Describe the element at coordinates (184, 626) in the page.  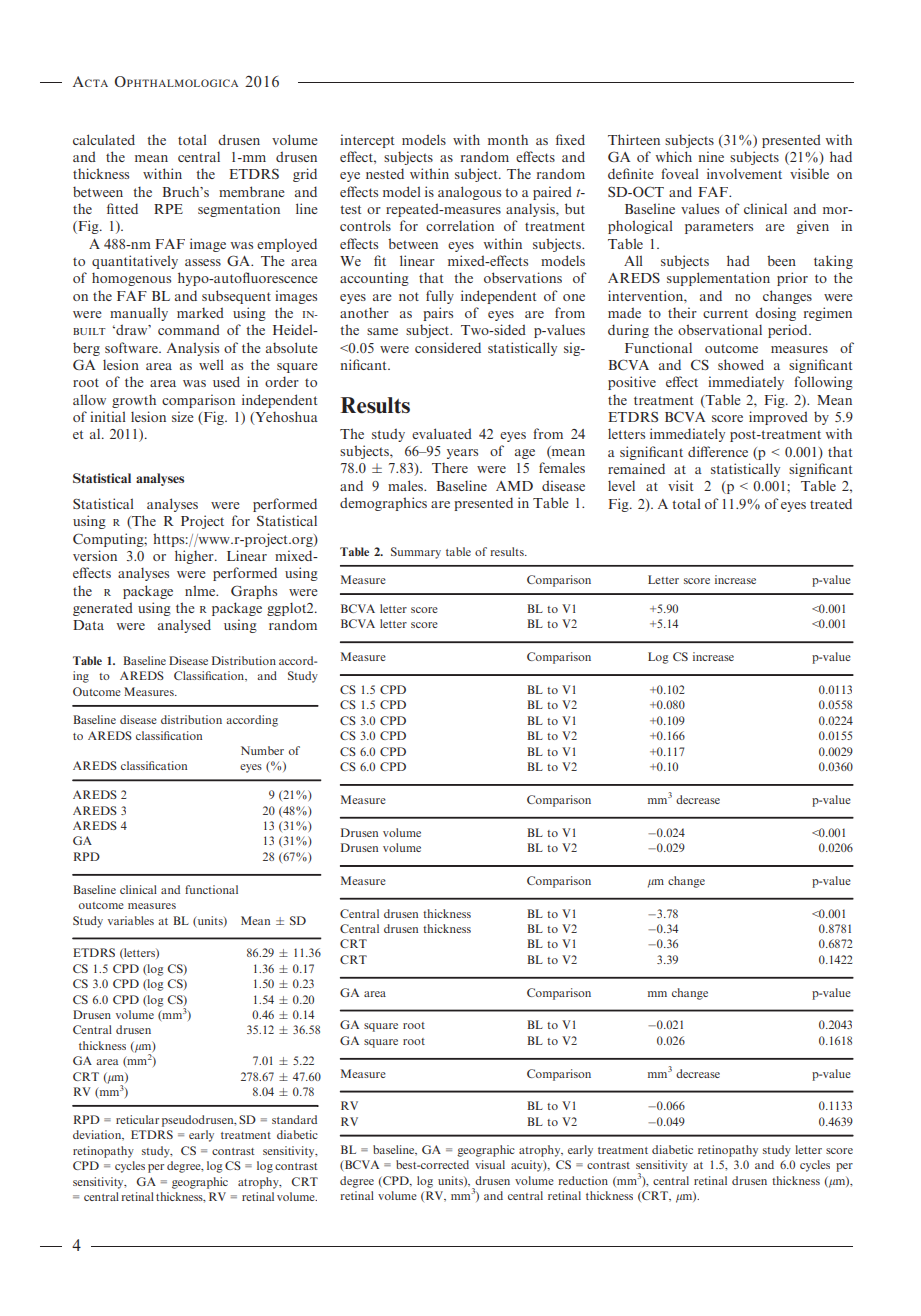
I see `analysed` at that location.
